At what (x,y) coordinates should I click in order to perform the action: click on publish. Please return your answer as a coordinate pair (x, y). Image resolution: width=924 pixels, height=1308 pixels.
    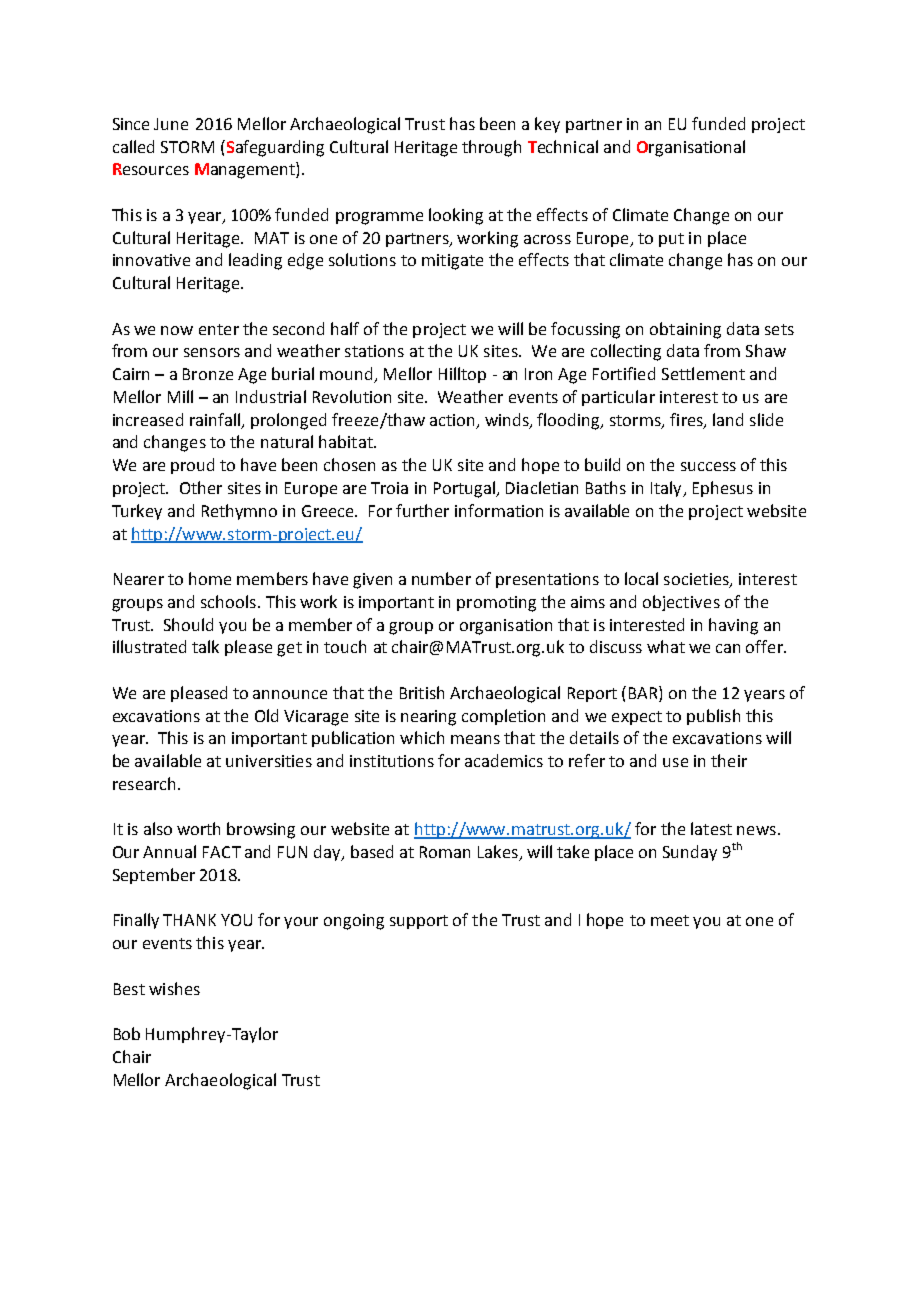
    Looking at the image, I should click on (713, 717).
